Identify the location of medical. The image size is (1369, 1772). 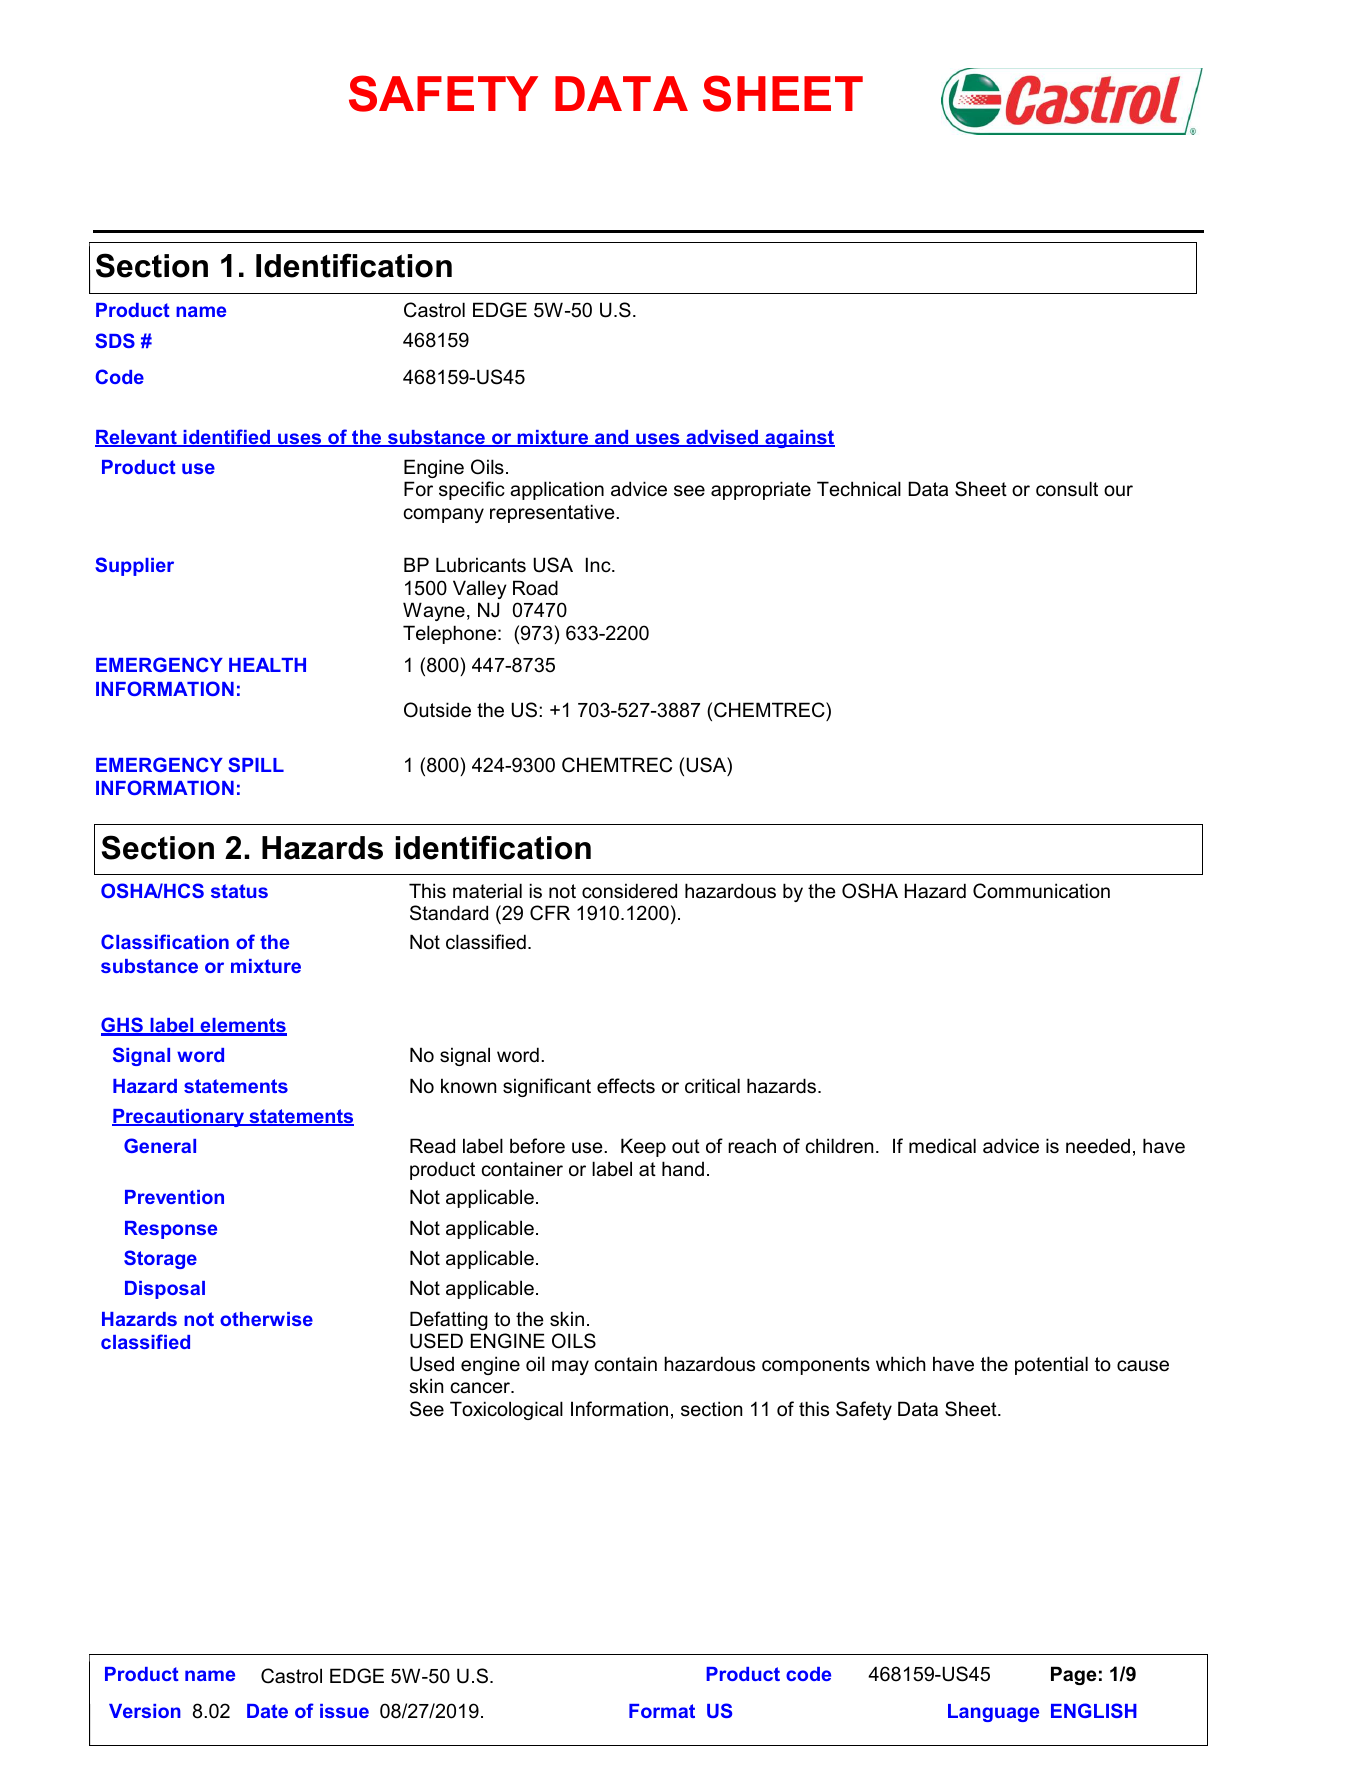
(942, 1146).
